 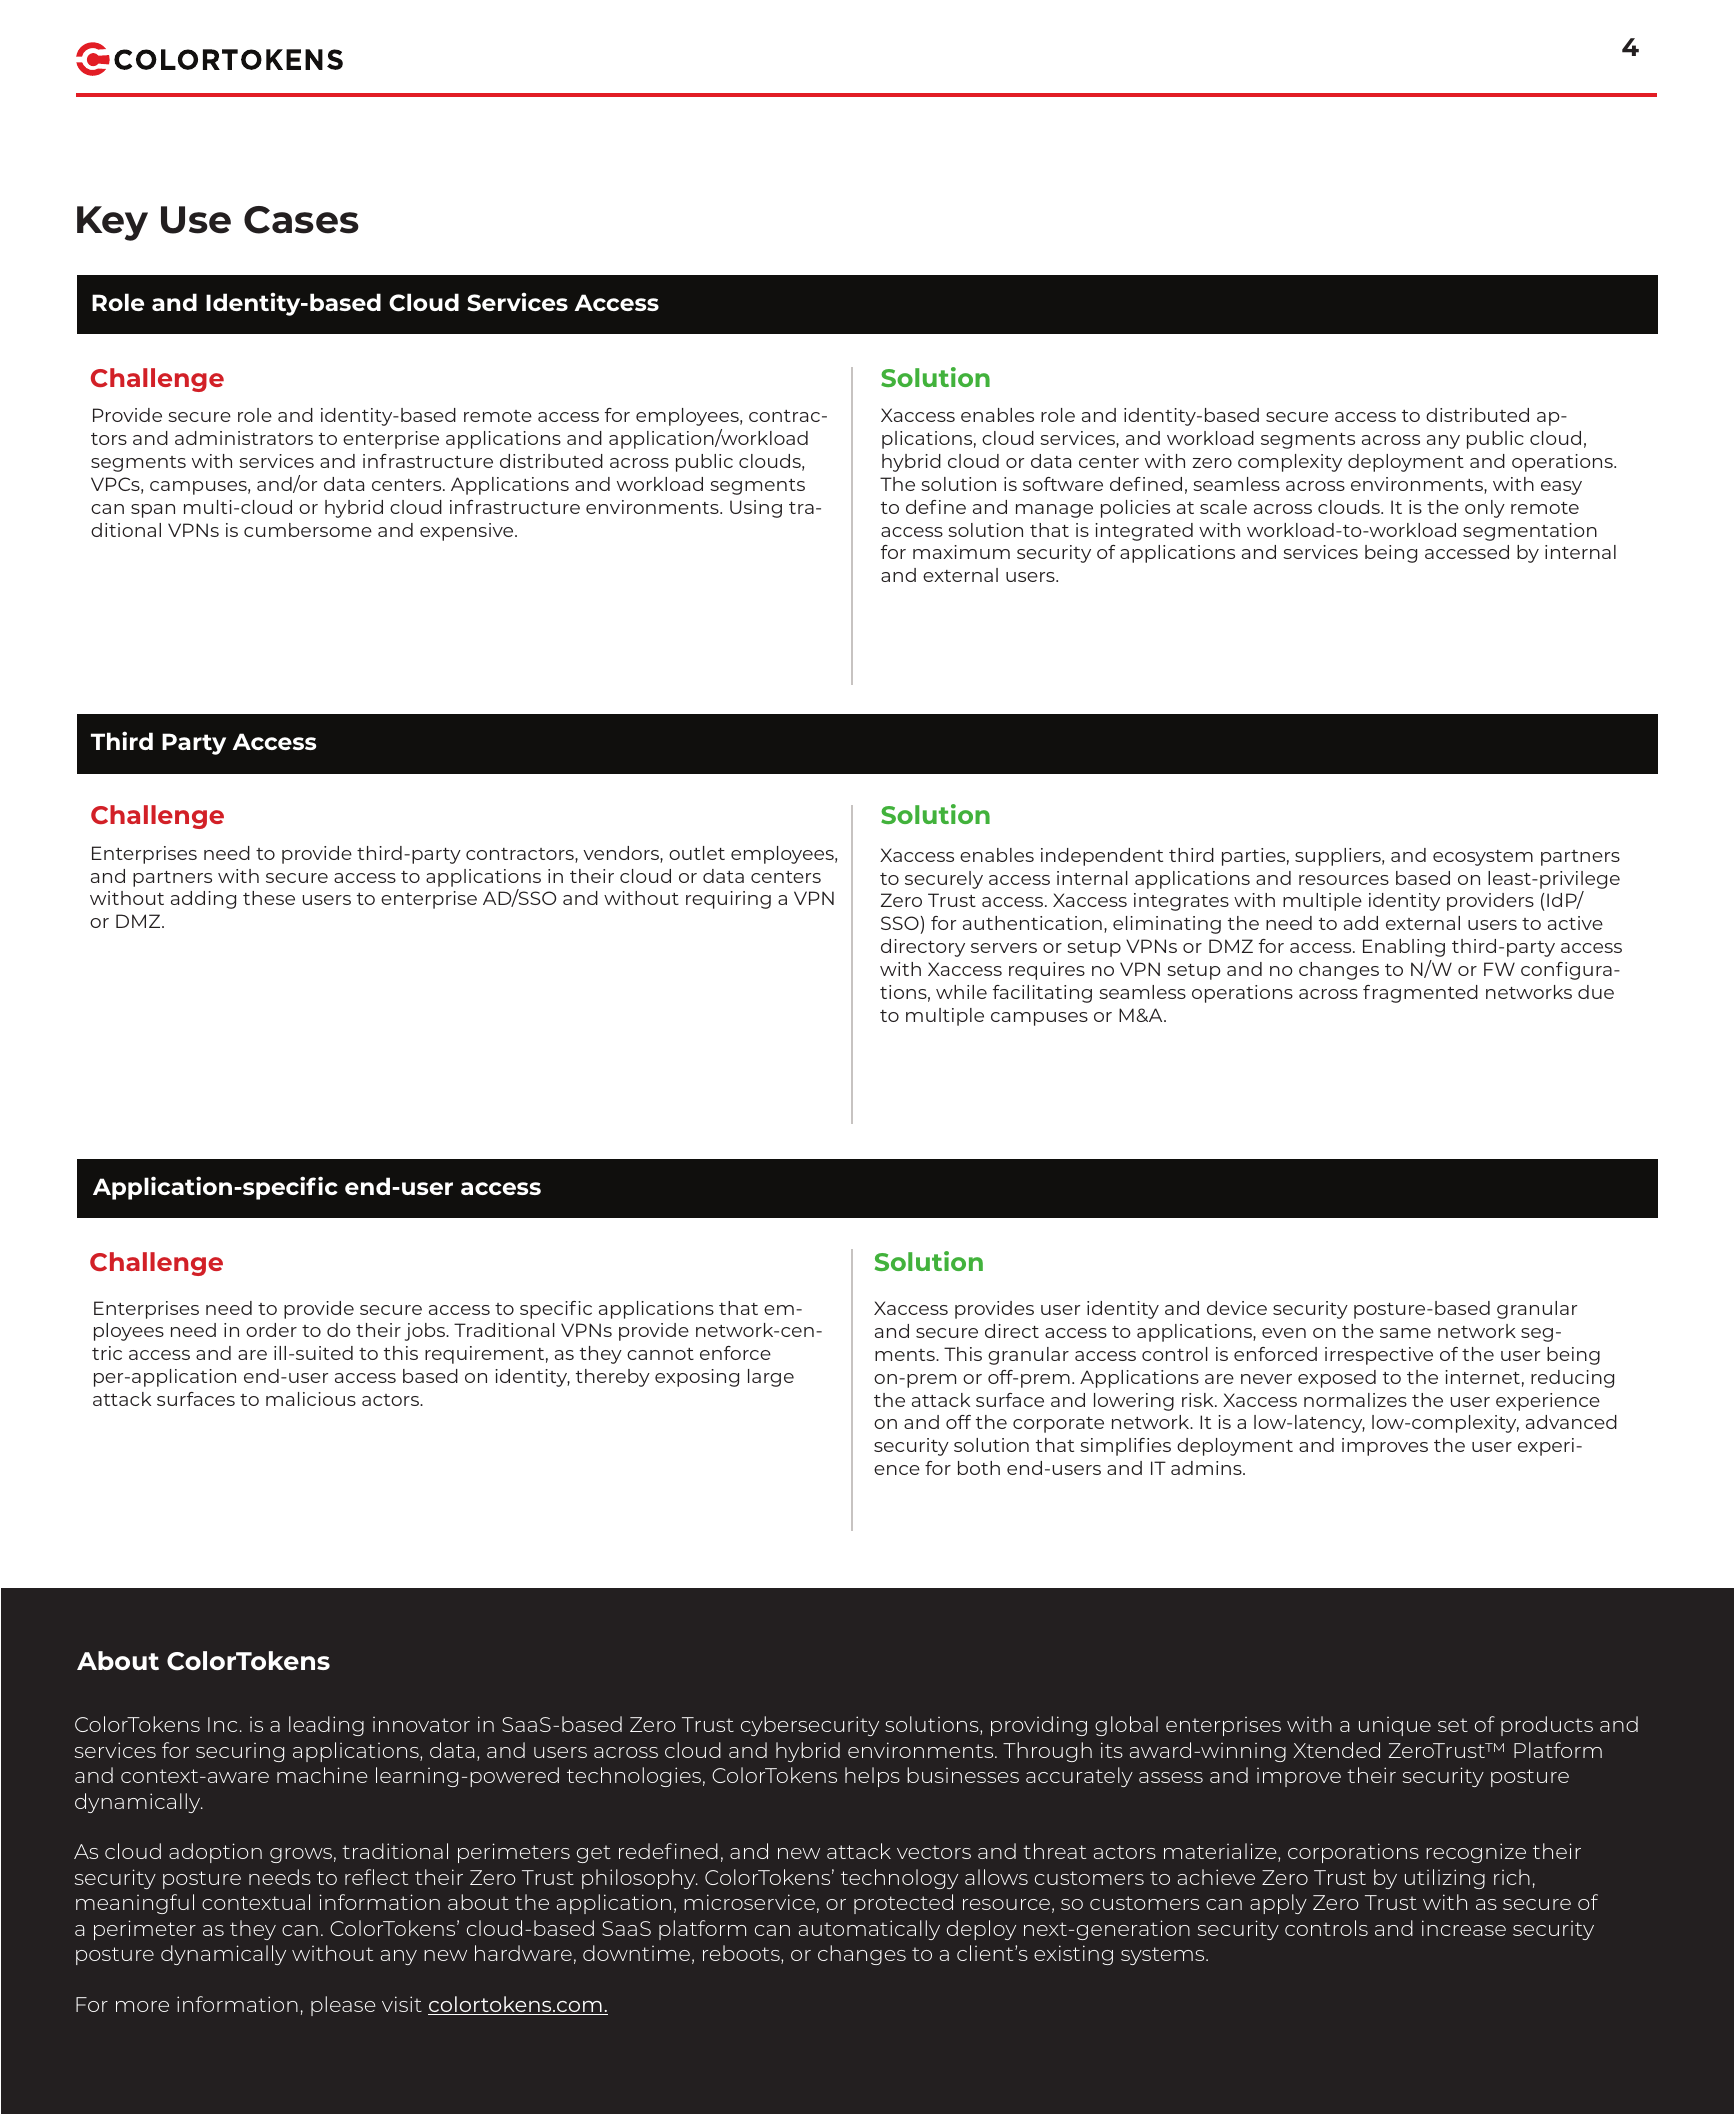 What do you see at coordinates (756, 509) in the screenshot?
I see `Using` at bounding box center [756, 509].
